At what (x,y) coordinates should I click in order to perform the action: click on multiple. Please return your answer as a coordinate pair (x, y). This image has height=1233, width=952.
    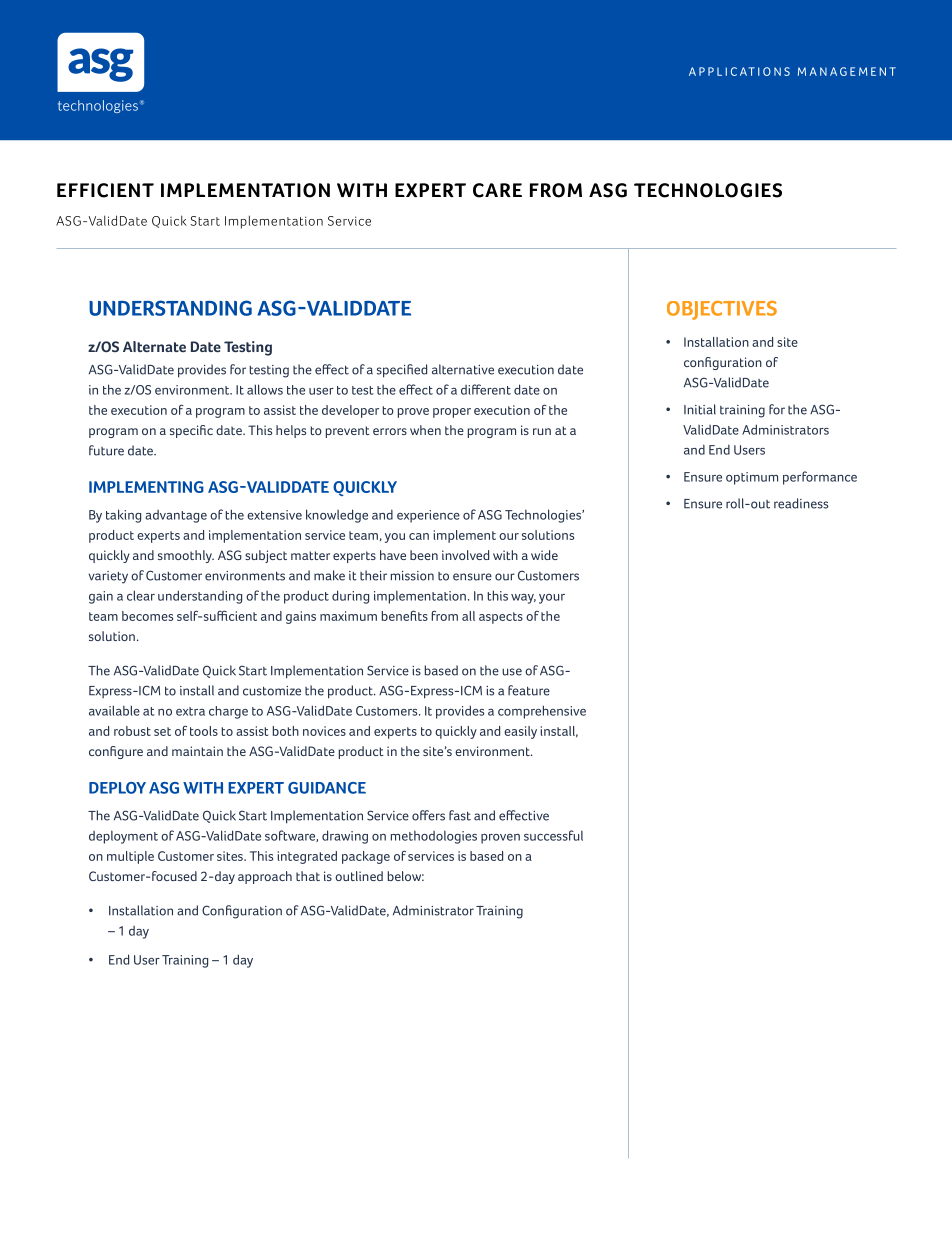
    Looking at the image, I should click on (130, 857).
